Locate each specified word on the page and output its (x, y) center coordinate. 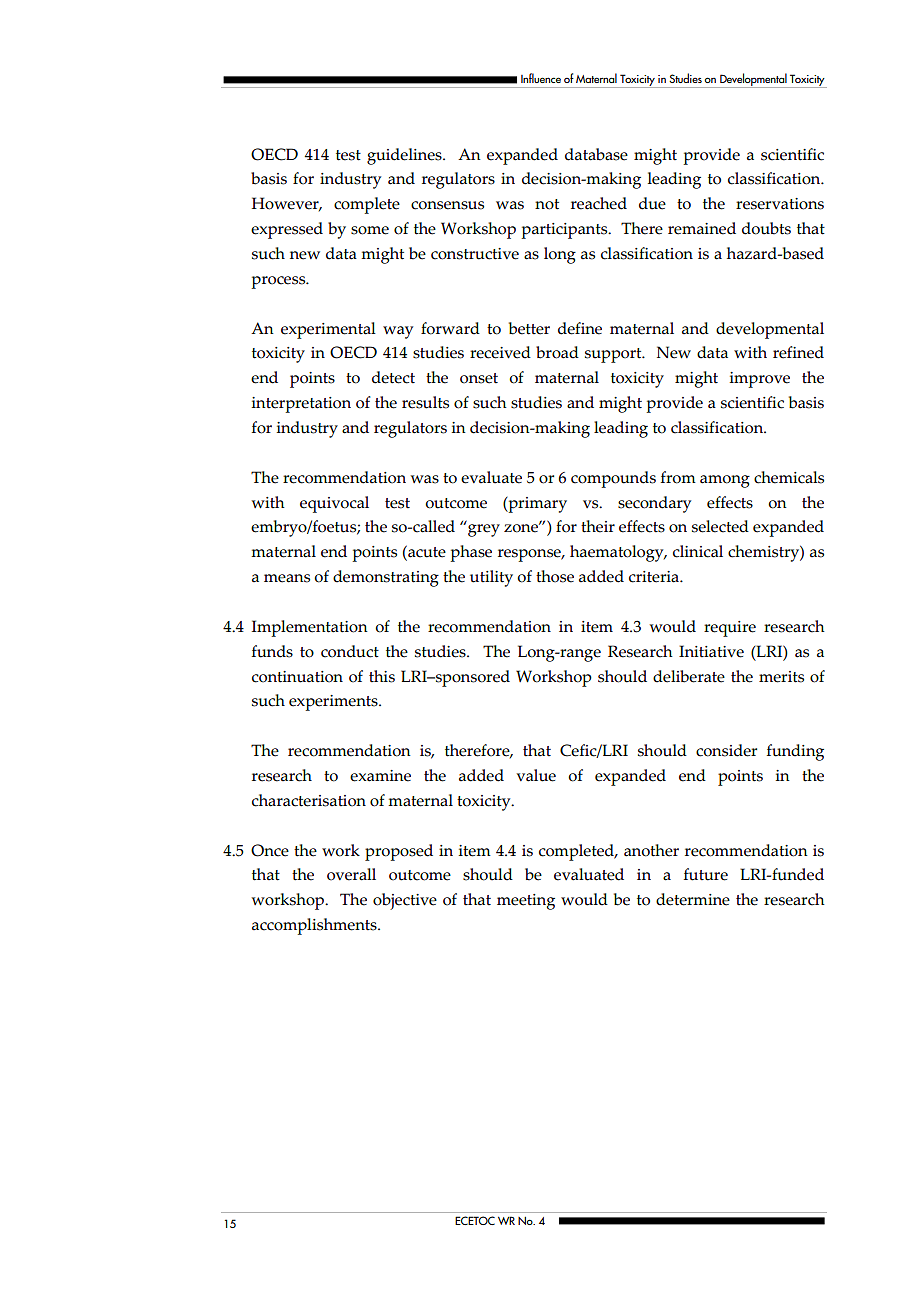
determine (693, 899)
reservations (780, 204)
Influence (541, 78)
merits (781, 677)
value (536, 775)
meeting (526, 902)
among (725, 481)
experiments (334, 703)
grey (484, 530)
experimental (328, 330)
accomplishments (315, 926)
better (529, 328)
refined (798, 352)
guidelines (405, 156)
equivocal (334, 504)
